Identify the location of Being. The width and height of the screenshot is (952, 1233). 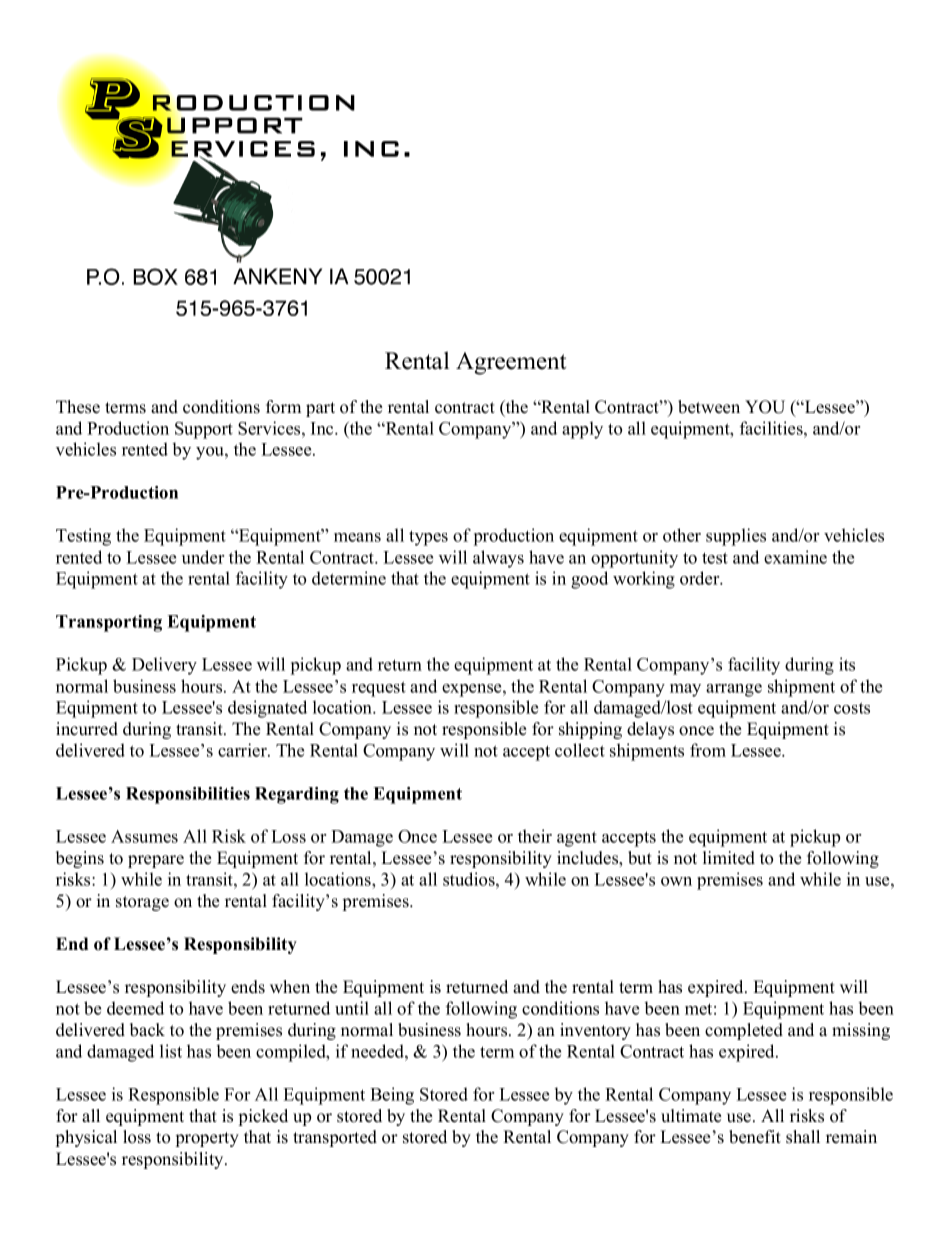
(392, 1096).
